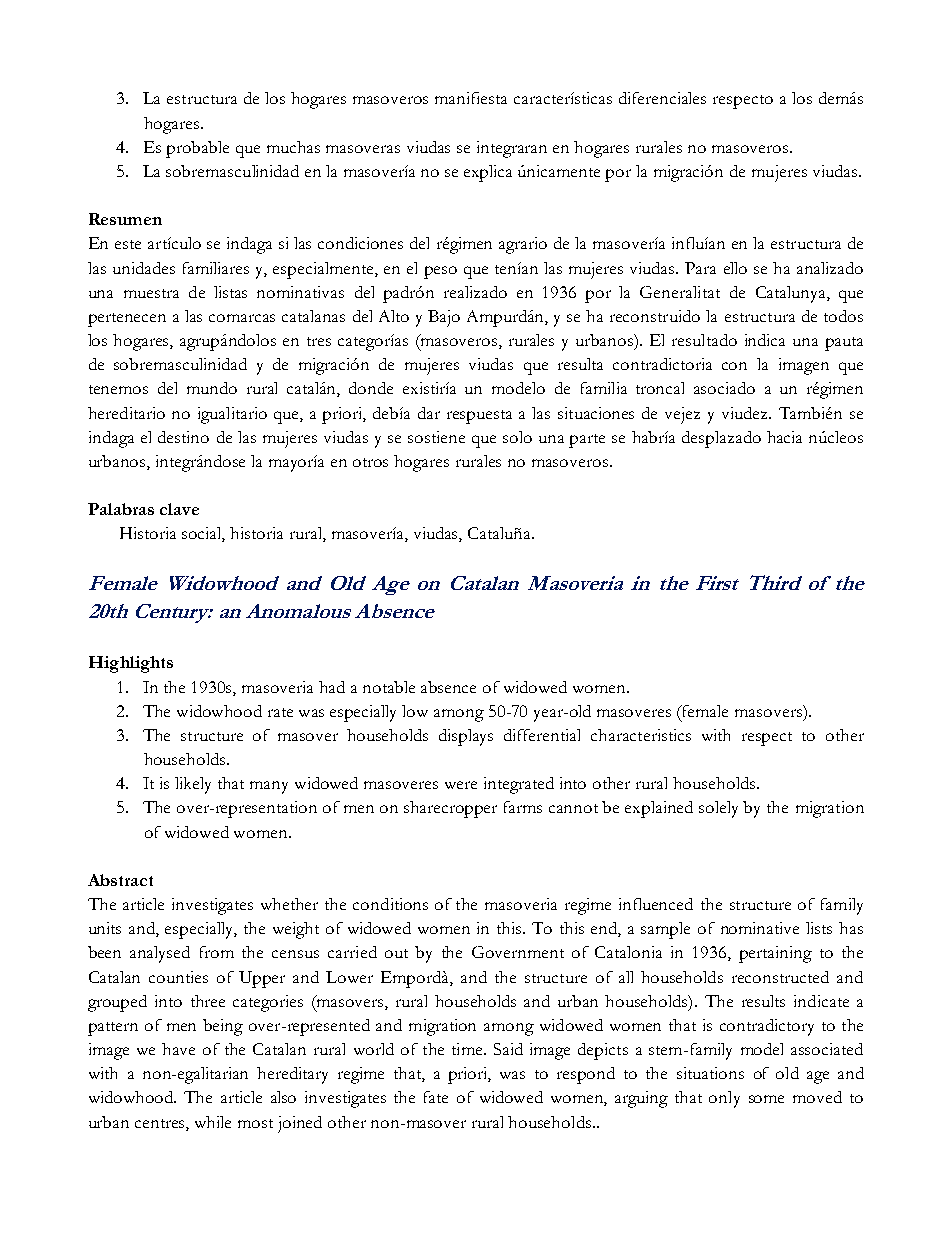 This screenshot has width=952, height=1233. I want to click on mundo, so click(212, 388).
